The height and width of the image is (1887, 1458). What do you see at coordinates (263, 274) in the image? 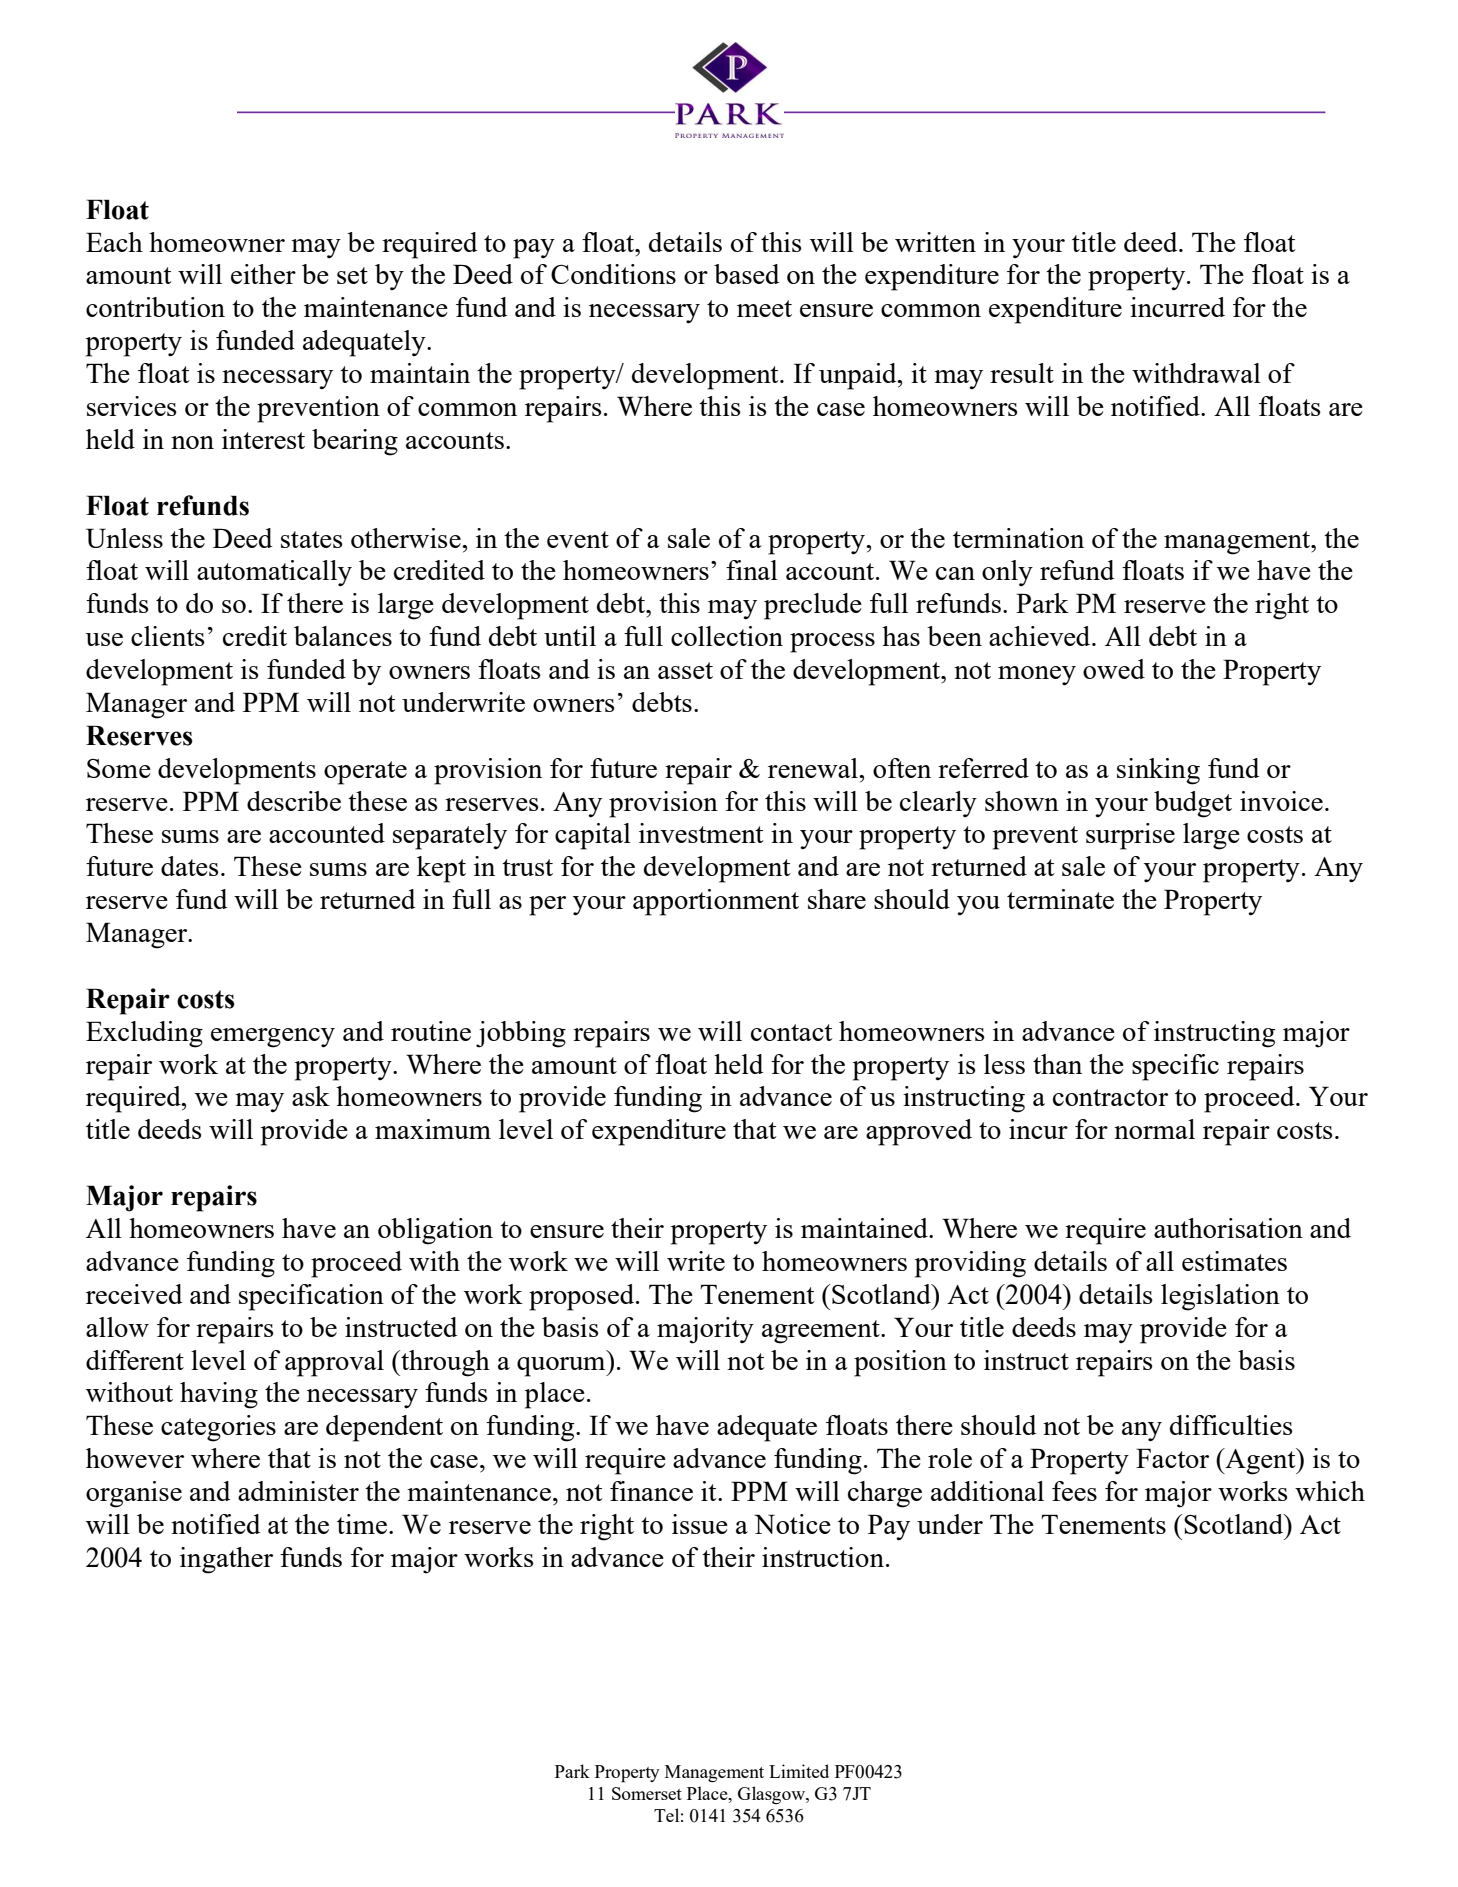
I see `either` at bounding box center [263, 274].
